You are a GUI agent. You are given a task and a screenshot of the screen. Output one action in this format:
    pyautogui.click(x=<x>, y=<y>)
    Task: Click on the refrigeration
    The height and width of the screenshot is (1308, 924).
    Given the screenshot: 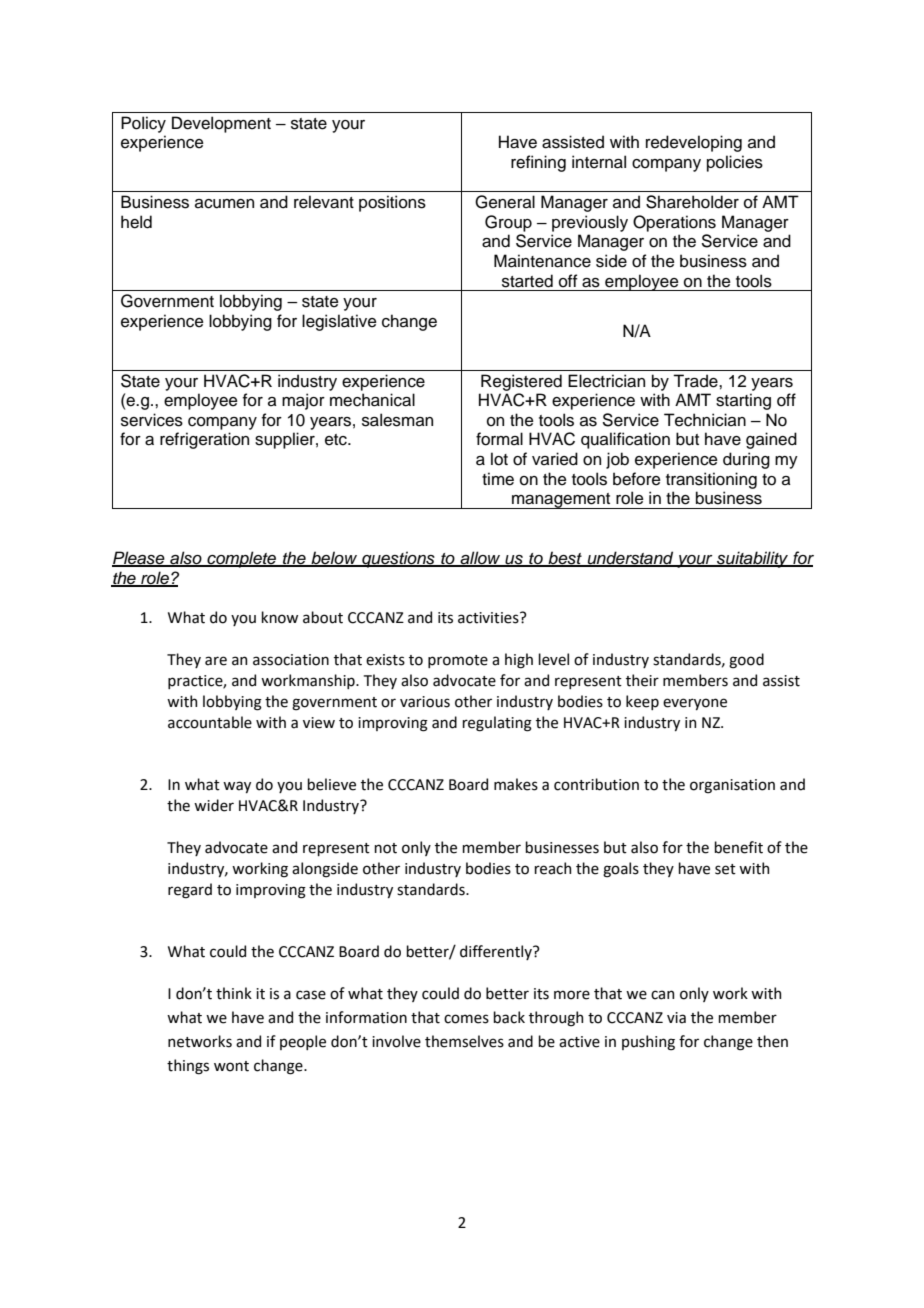 What is the action you would take?
    pyautogui.click(x=204, y=440)
